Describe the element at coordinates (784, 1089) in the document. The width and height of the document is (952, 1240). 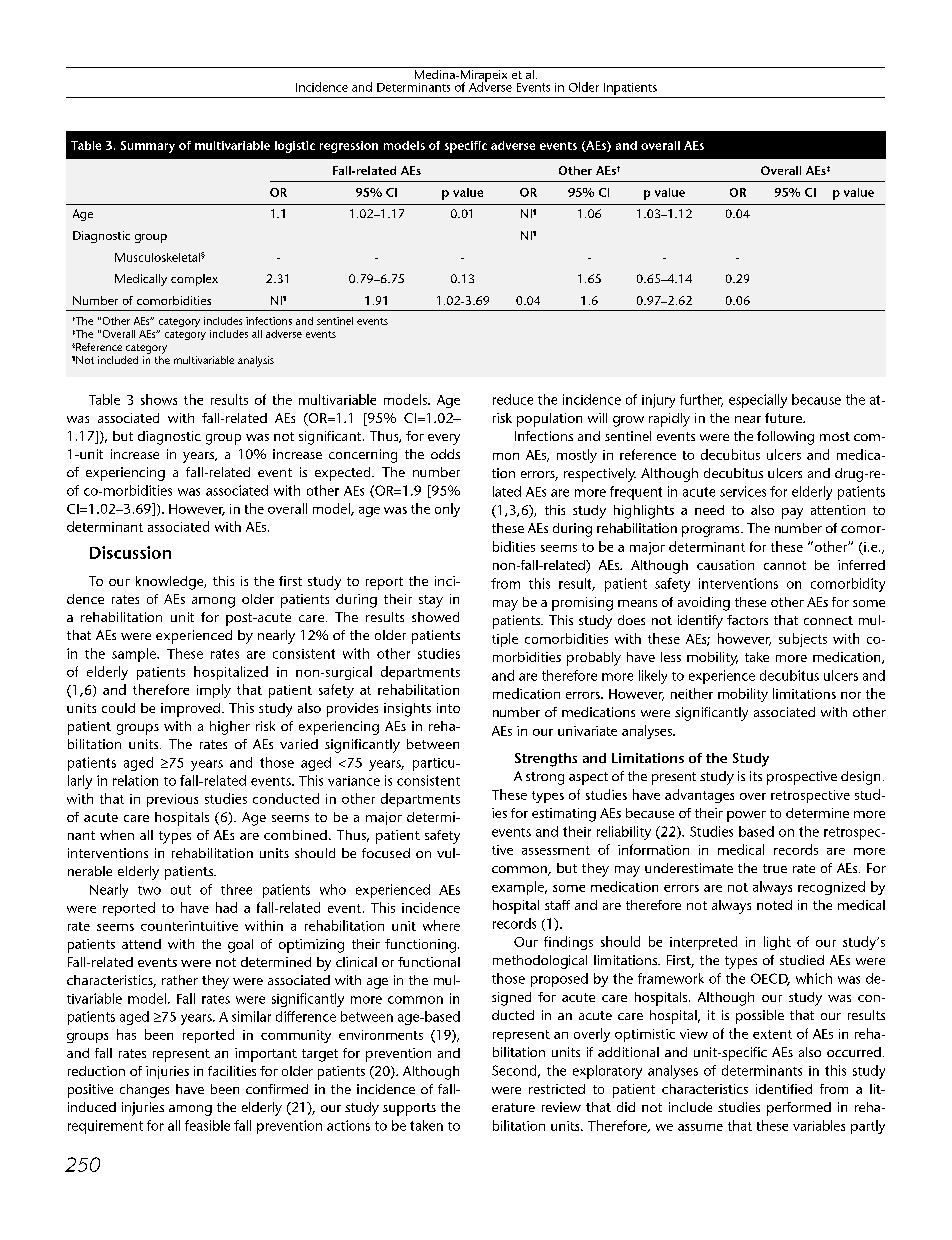
I see `identified` at that location.
